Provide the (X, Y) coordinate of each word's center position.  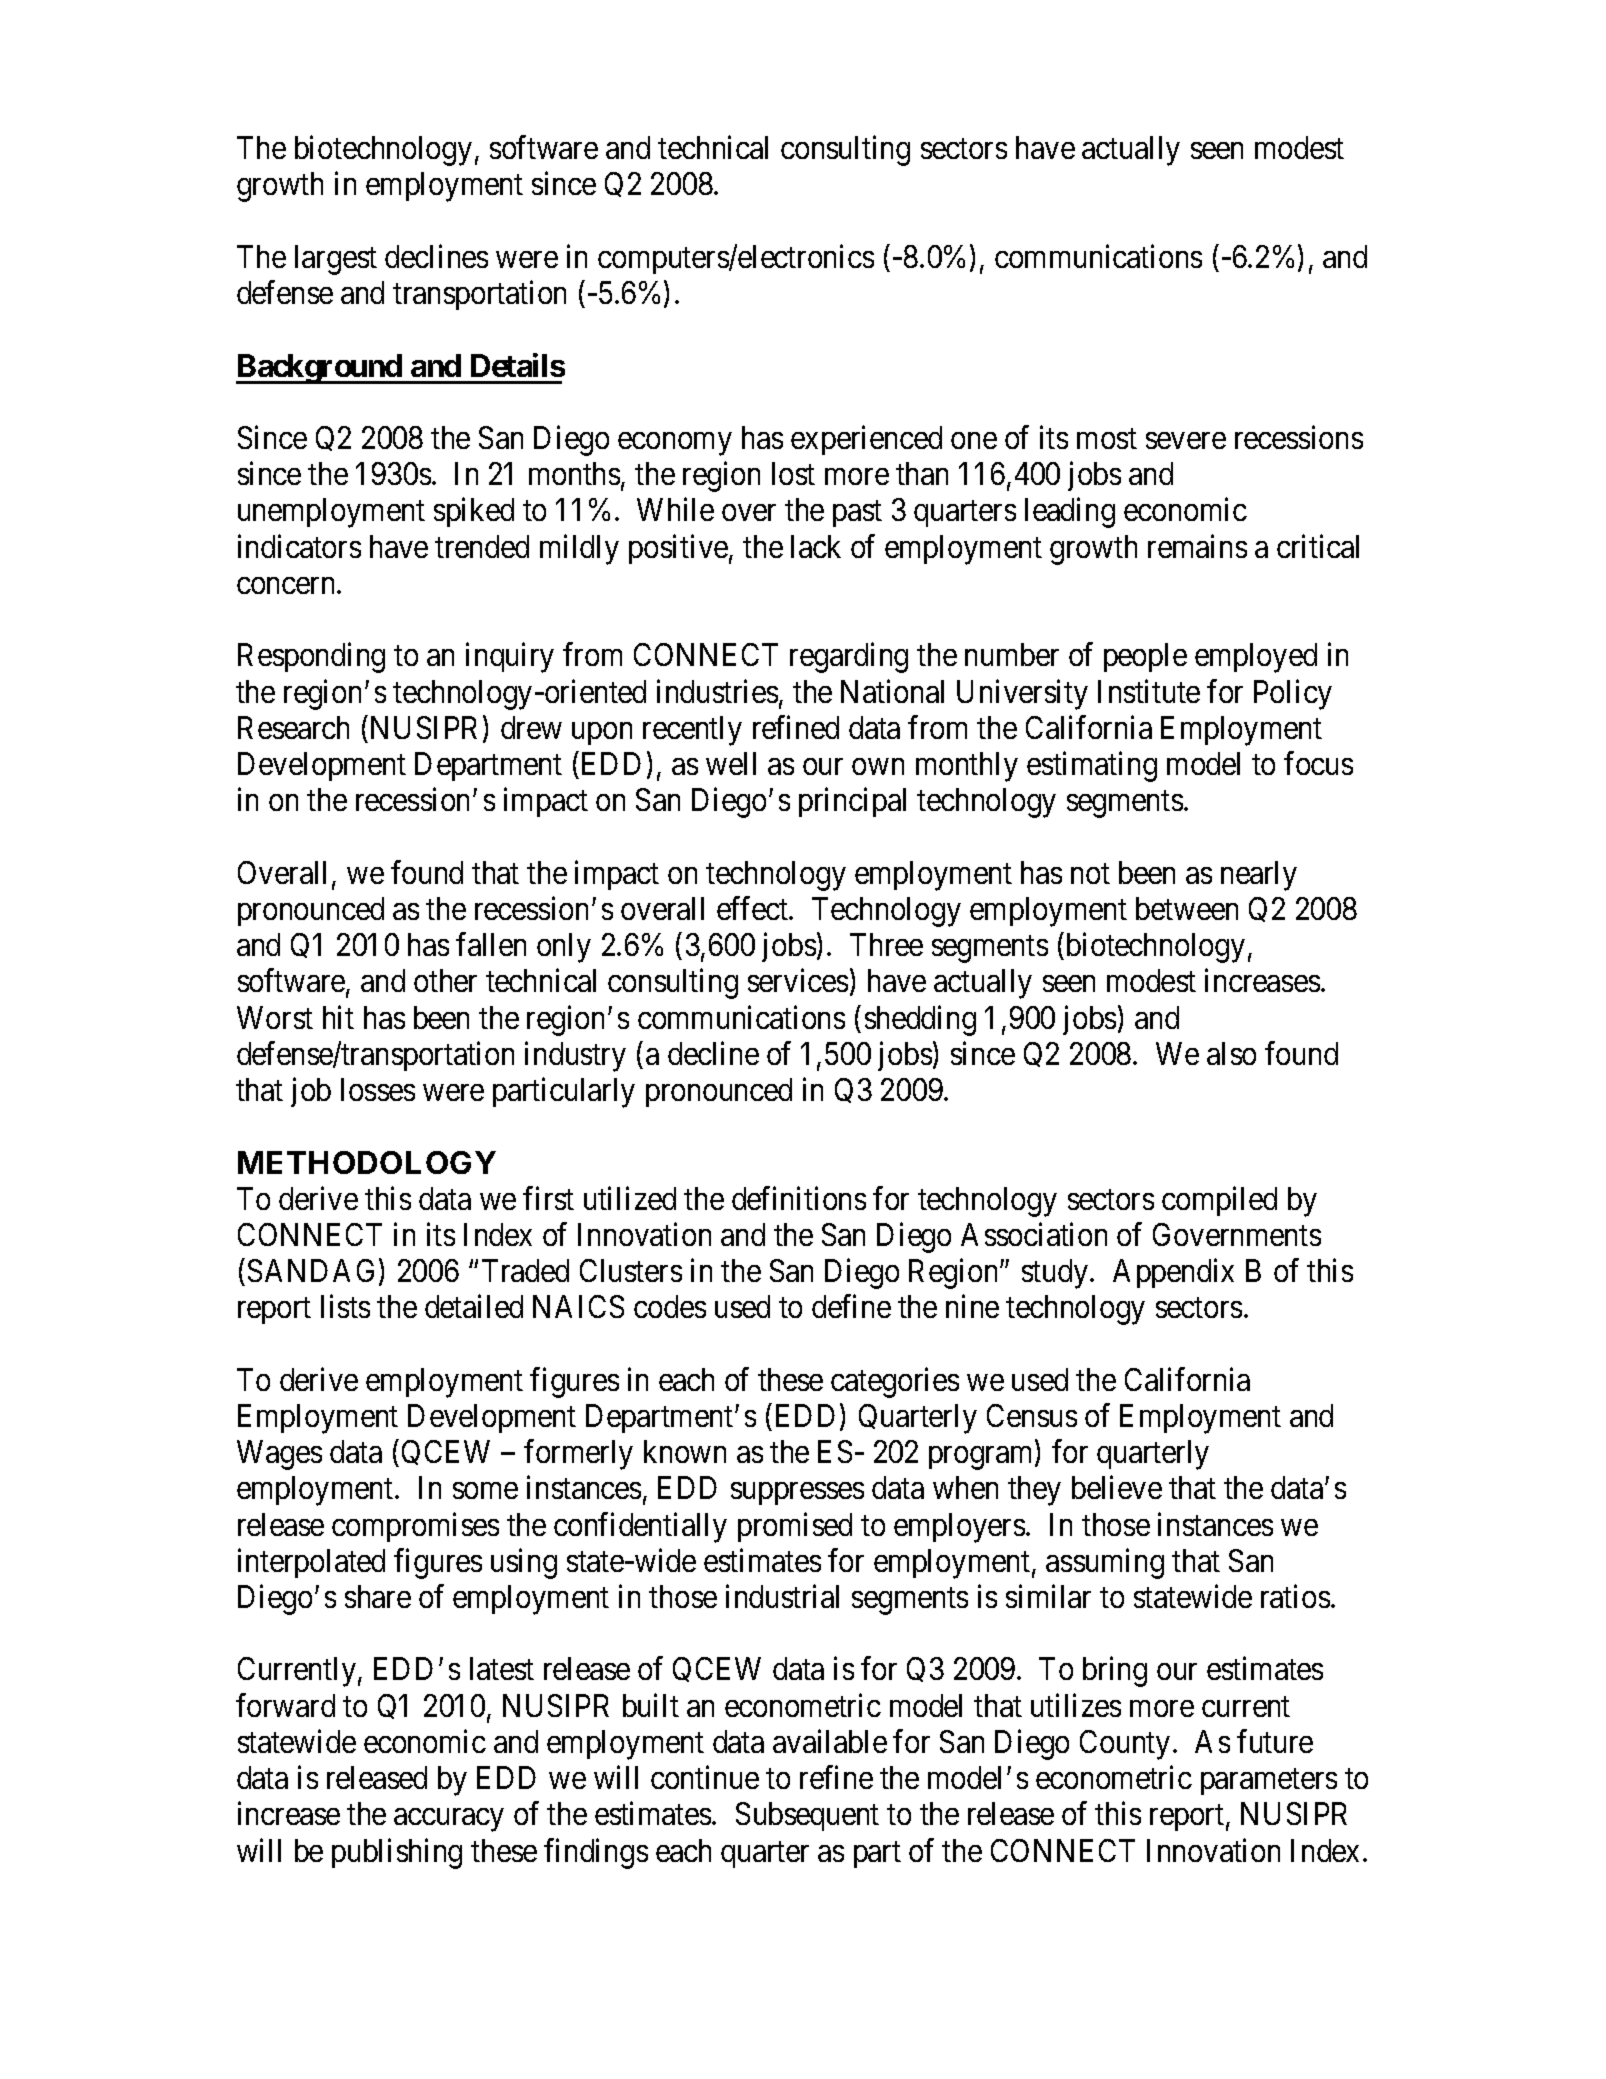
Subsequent (807, 1816)
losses (378, 1089)
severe (1186, 441)
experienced (866, 440)
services (798, 980)
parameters (1269, 1782)
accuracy (448, 1820)
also (1231, 1053)
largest (336, 260)
